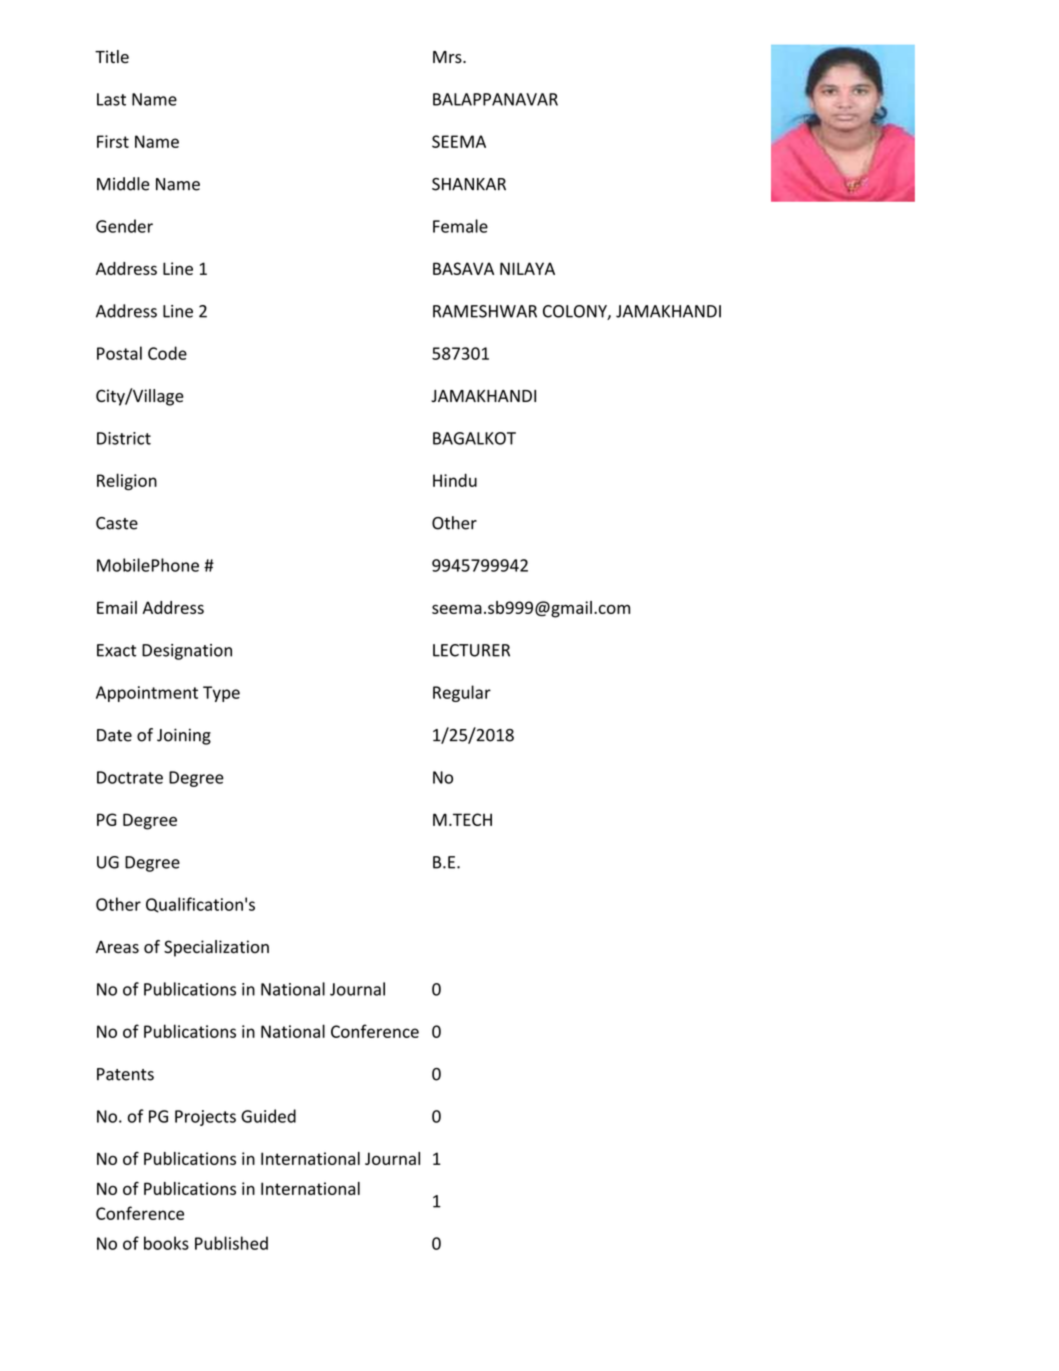  I want to click on Last, so click(111, 99).
